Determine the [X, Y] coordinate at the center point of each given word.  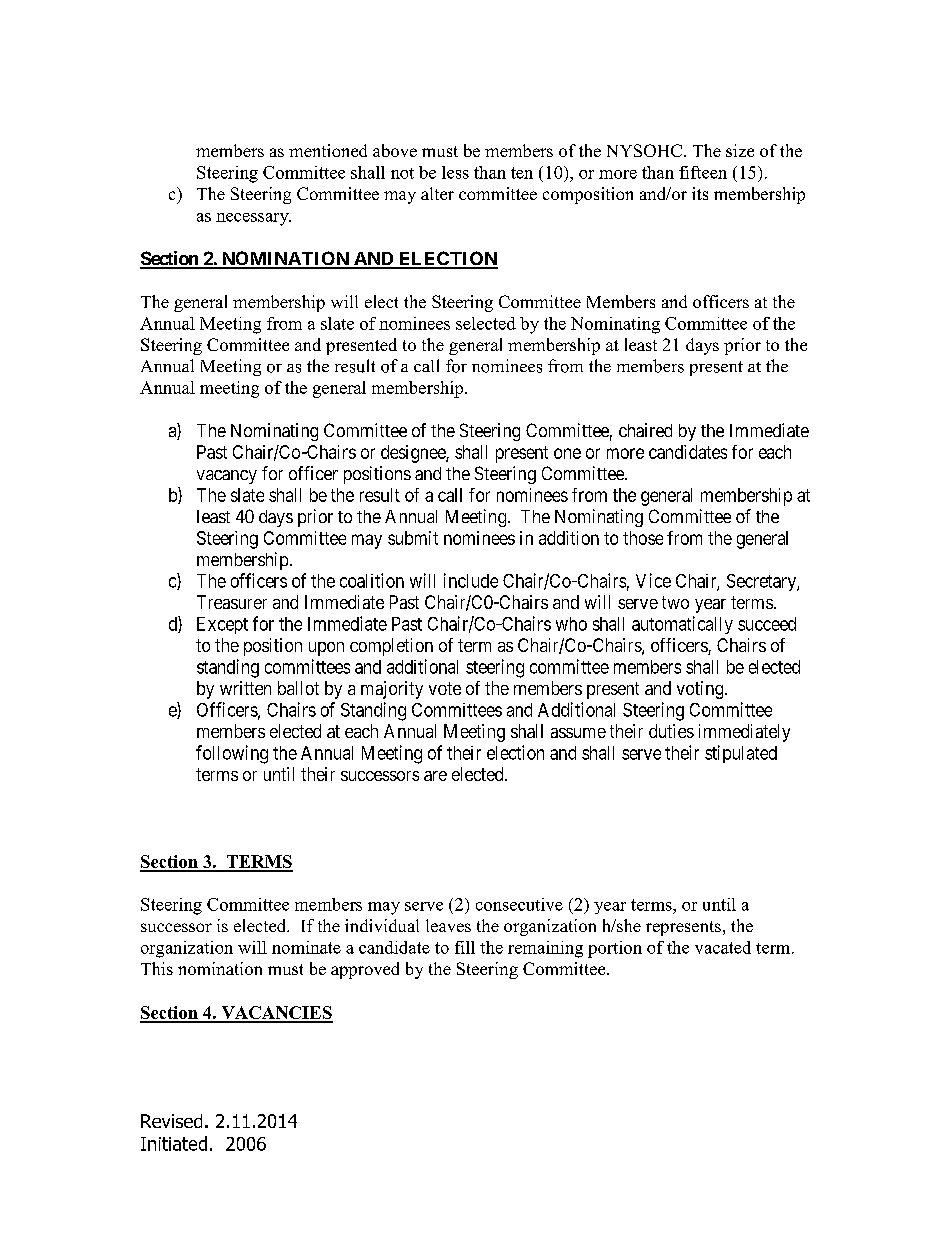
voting [701, 690]
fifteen [703, 172]
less [455, 172]
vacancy [227, 477]
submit [413, 538]
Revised [171, 1121]
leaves [448, 925]
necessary [253, 219]
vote [445, 688]
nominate [306, 947]
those [643, 538]
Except [222, 625]
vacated [723, 947]
